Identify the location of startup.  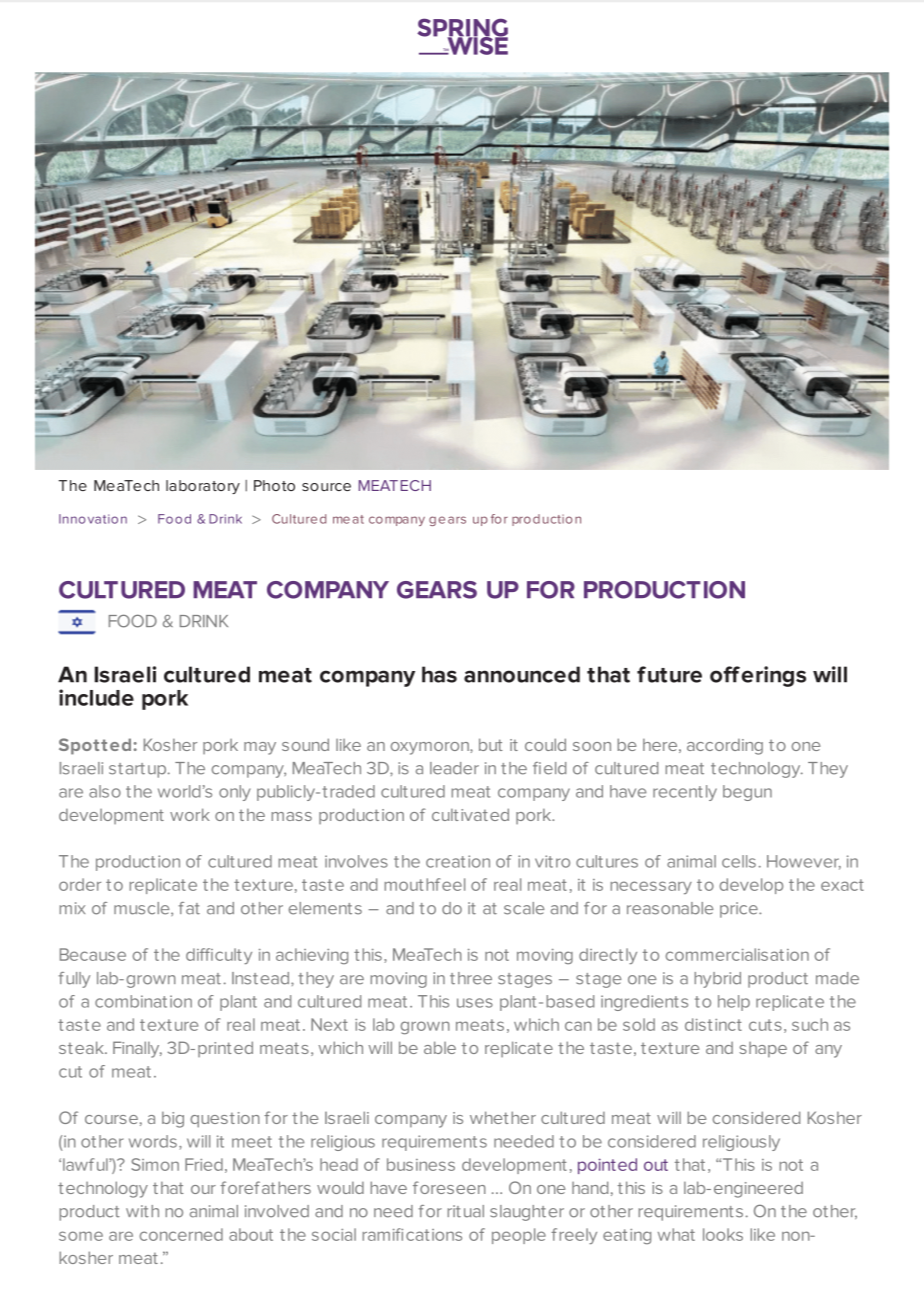
(137, 770).
